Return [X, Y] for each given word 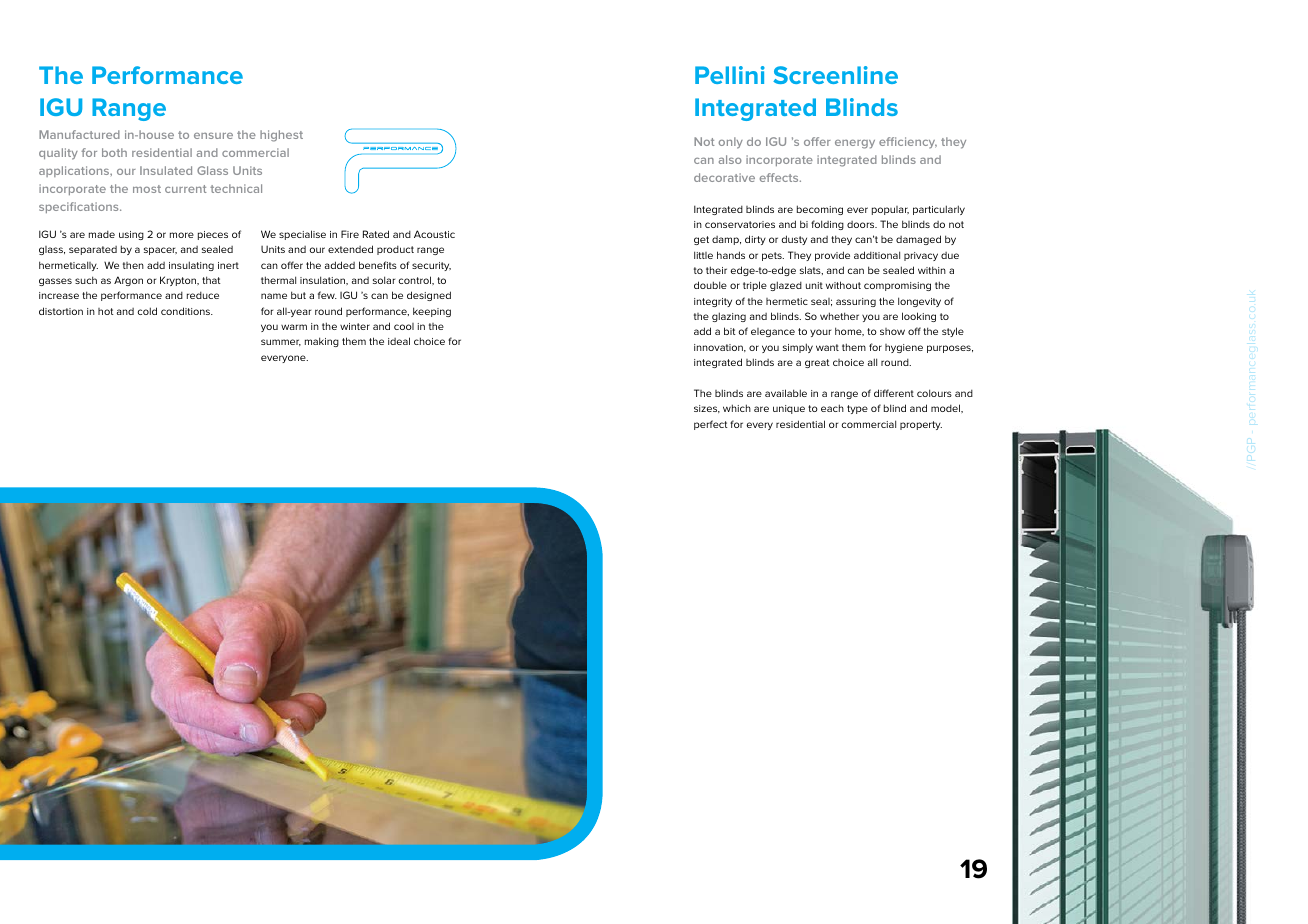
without [843, 285]
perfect [711, 425]
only [731, 143]
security [431, 266]
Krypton [179, 281]
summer [281, 342]
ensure [213, 136]
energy [855, 144]
